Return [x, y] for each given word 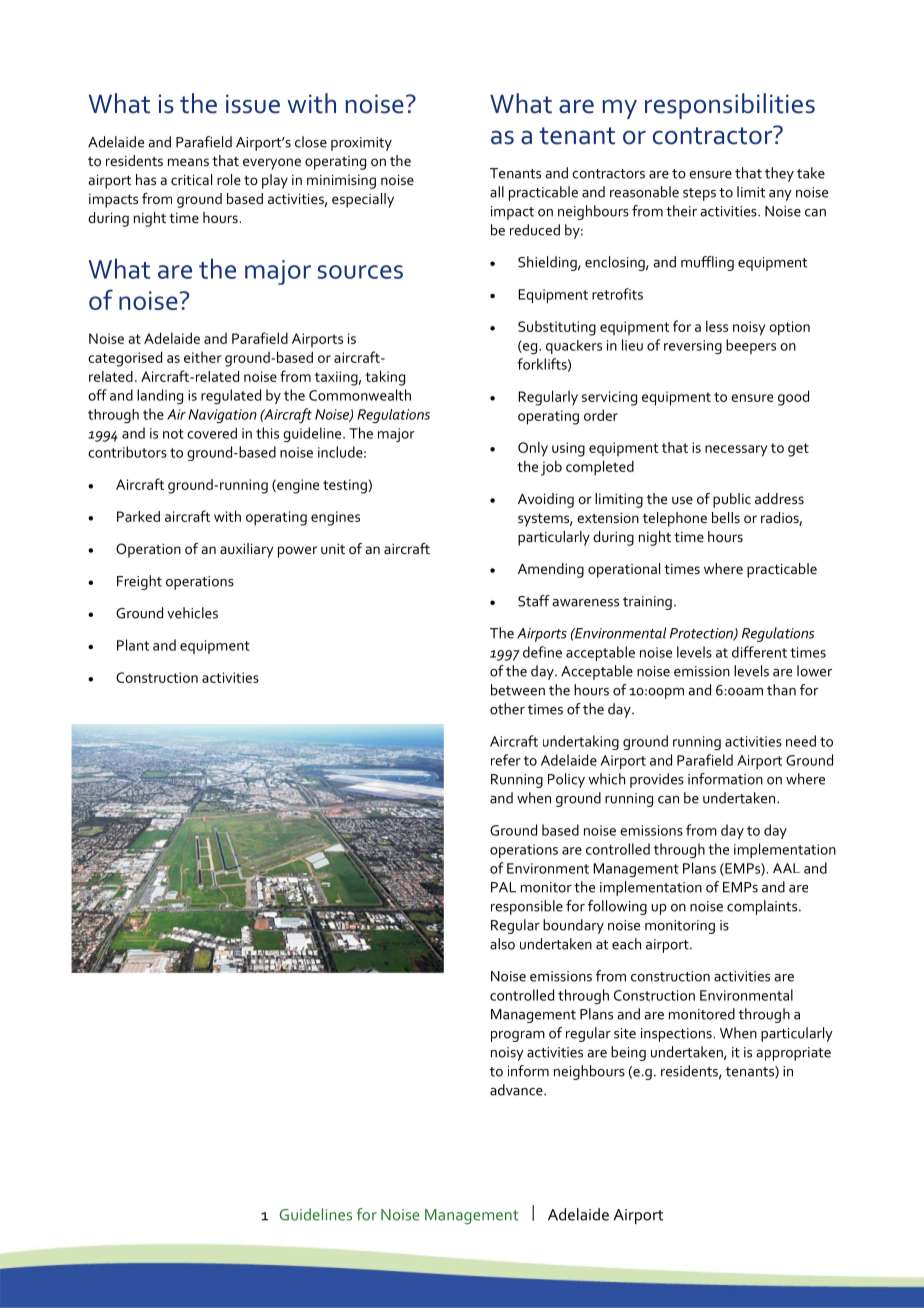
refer [506, 760]
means [188, 162]
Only [533, 448]
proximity [361, 144]
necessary [736, 451]
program [518, 1036]
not [173, 434]
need [801, 741]
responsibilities [730, 106]
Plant [133, 645]
